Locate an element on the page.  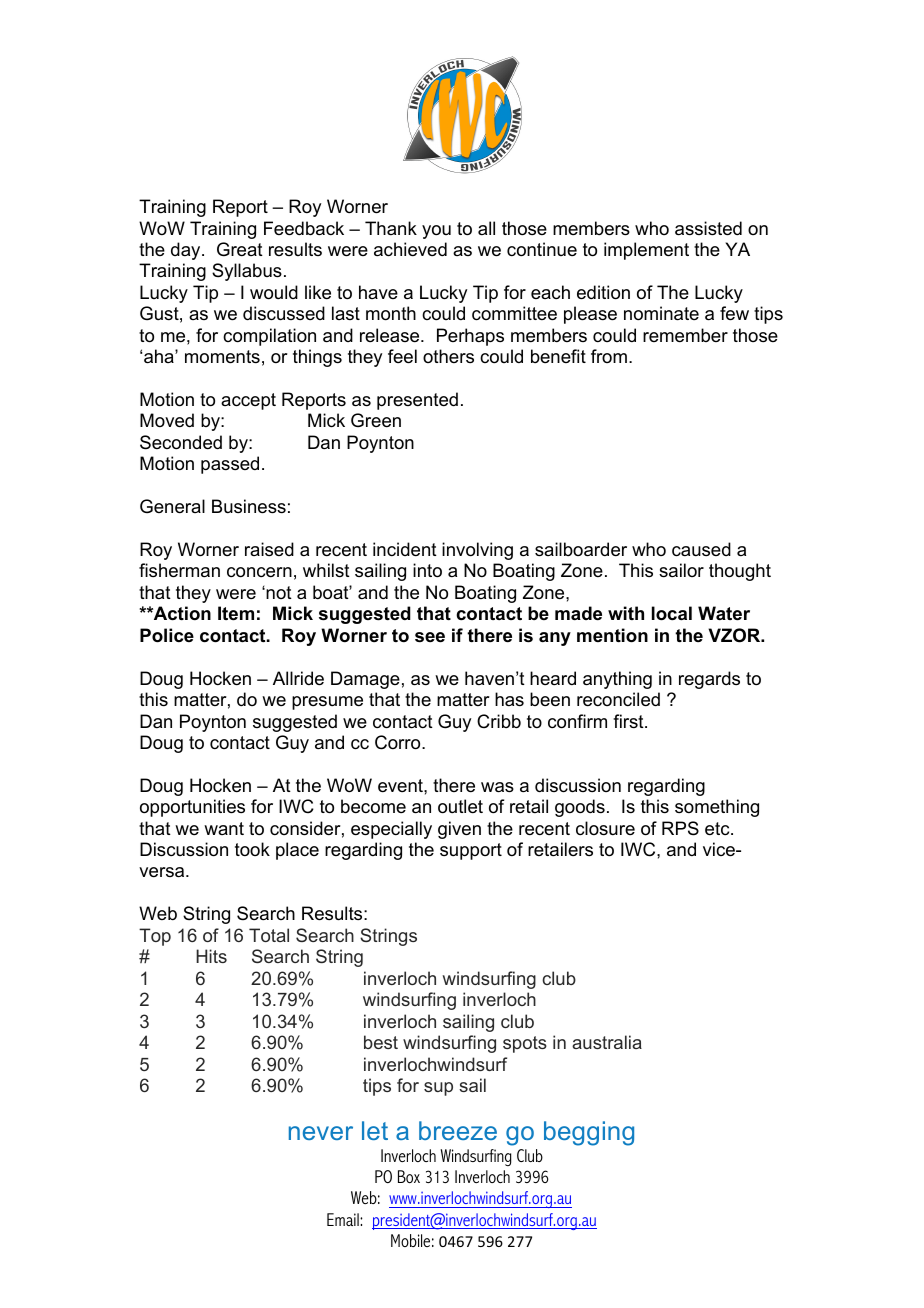
begging is located at coordinates (589, 1133).
